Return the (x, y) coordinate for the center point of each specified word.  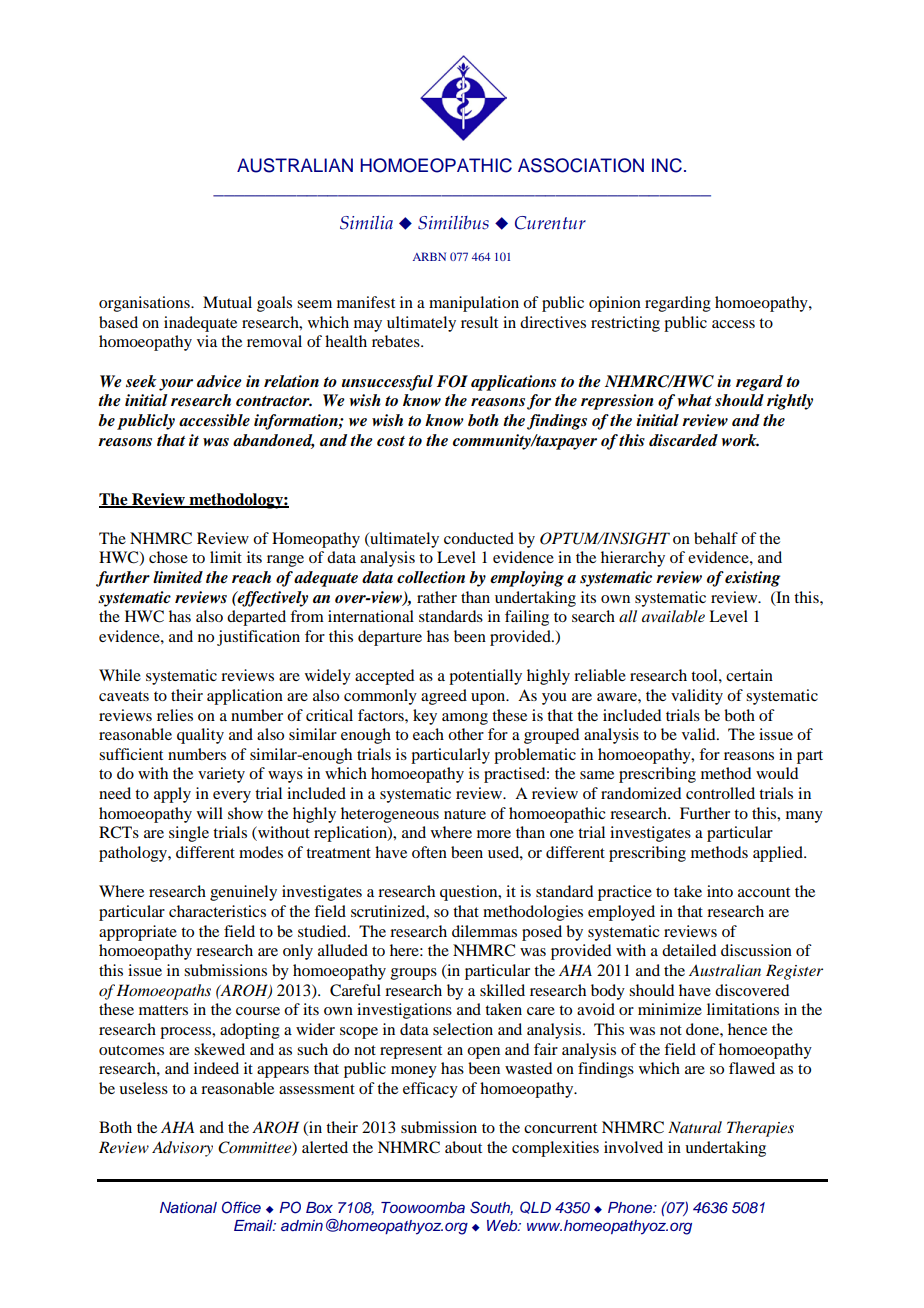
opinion (615, 304)
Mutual (227, 302)
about (463, 1147)
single (189, 834)
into (720, 891)
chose (168, 557)
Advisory (182, 1149)
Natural (695, 1127)
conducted (479, 538)
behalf (716, 538)
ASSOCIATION (581, 165)
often (429, 852)
